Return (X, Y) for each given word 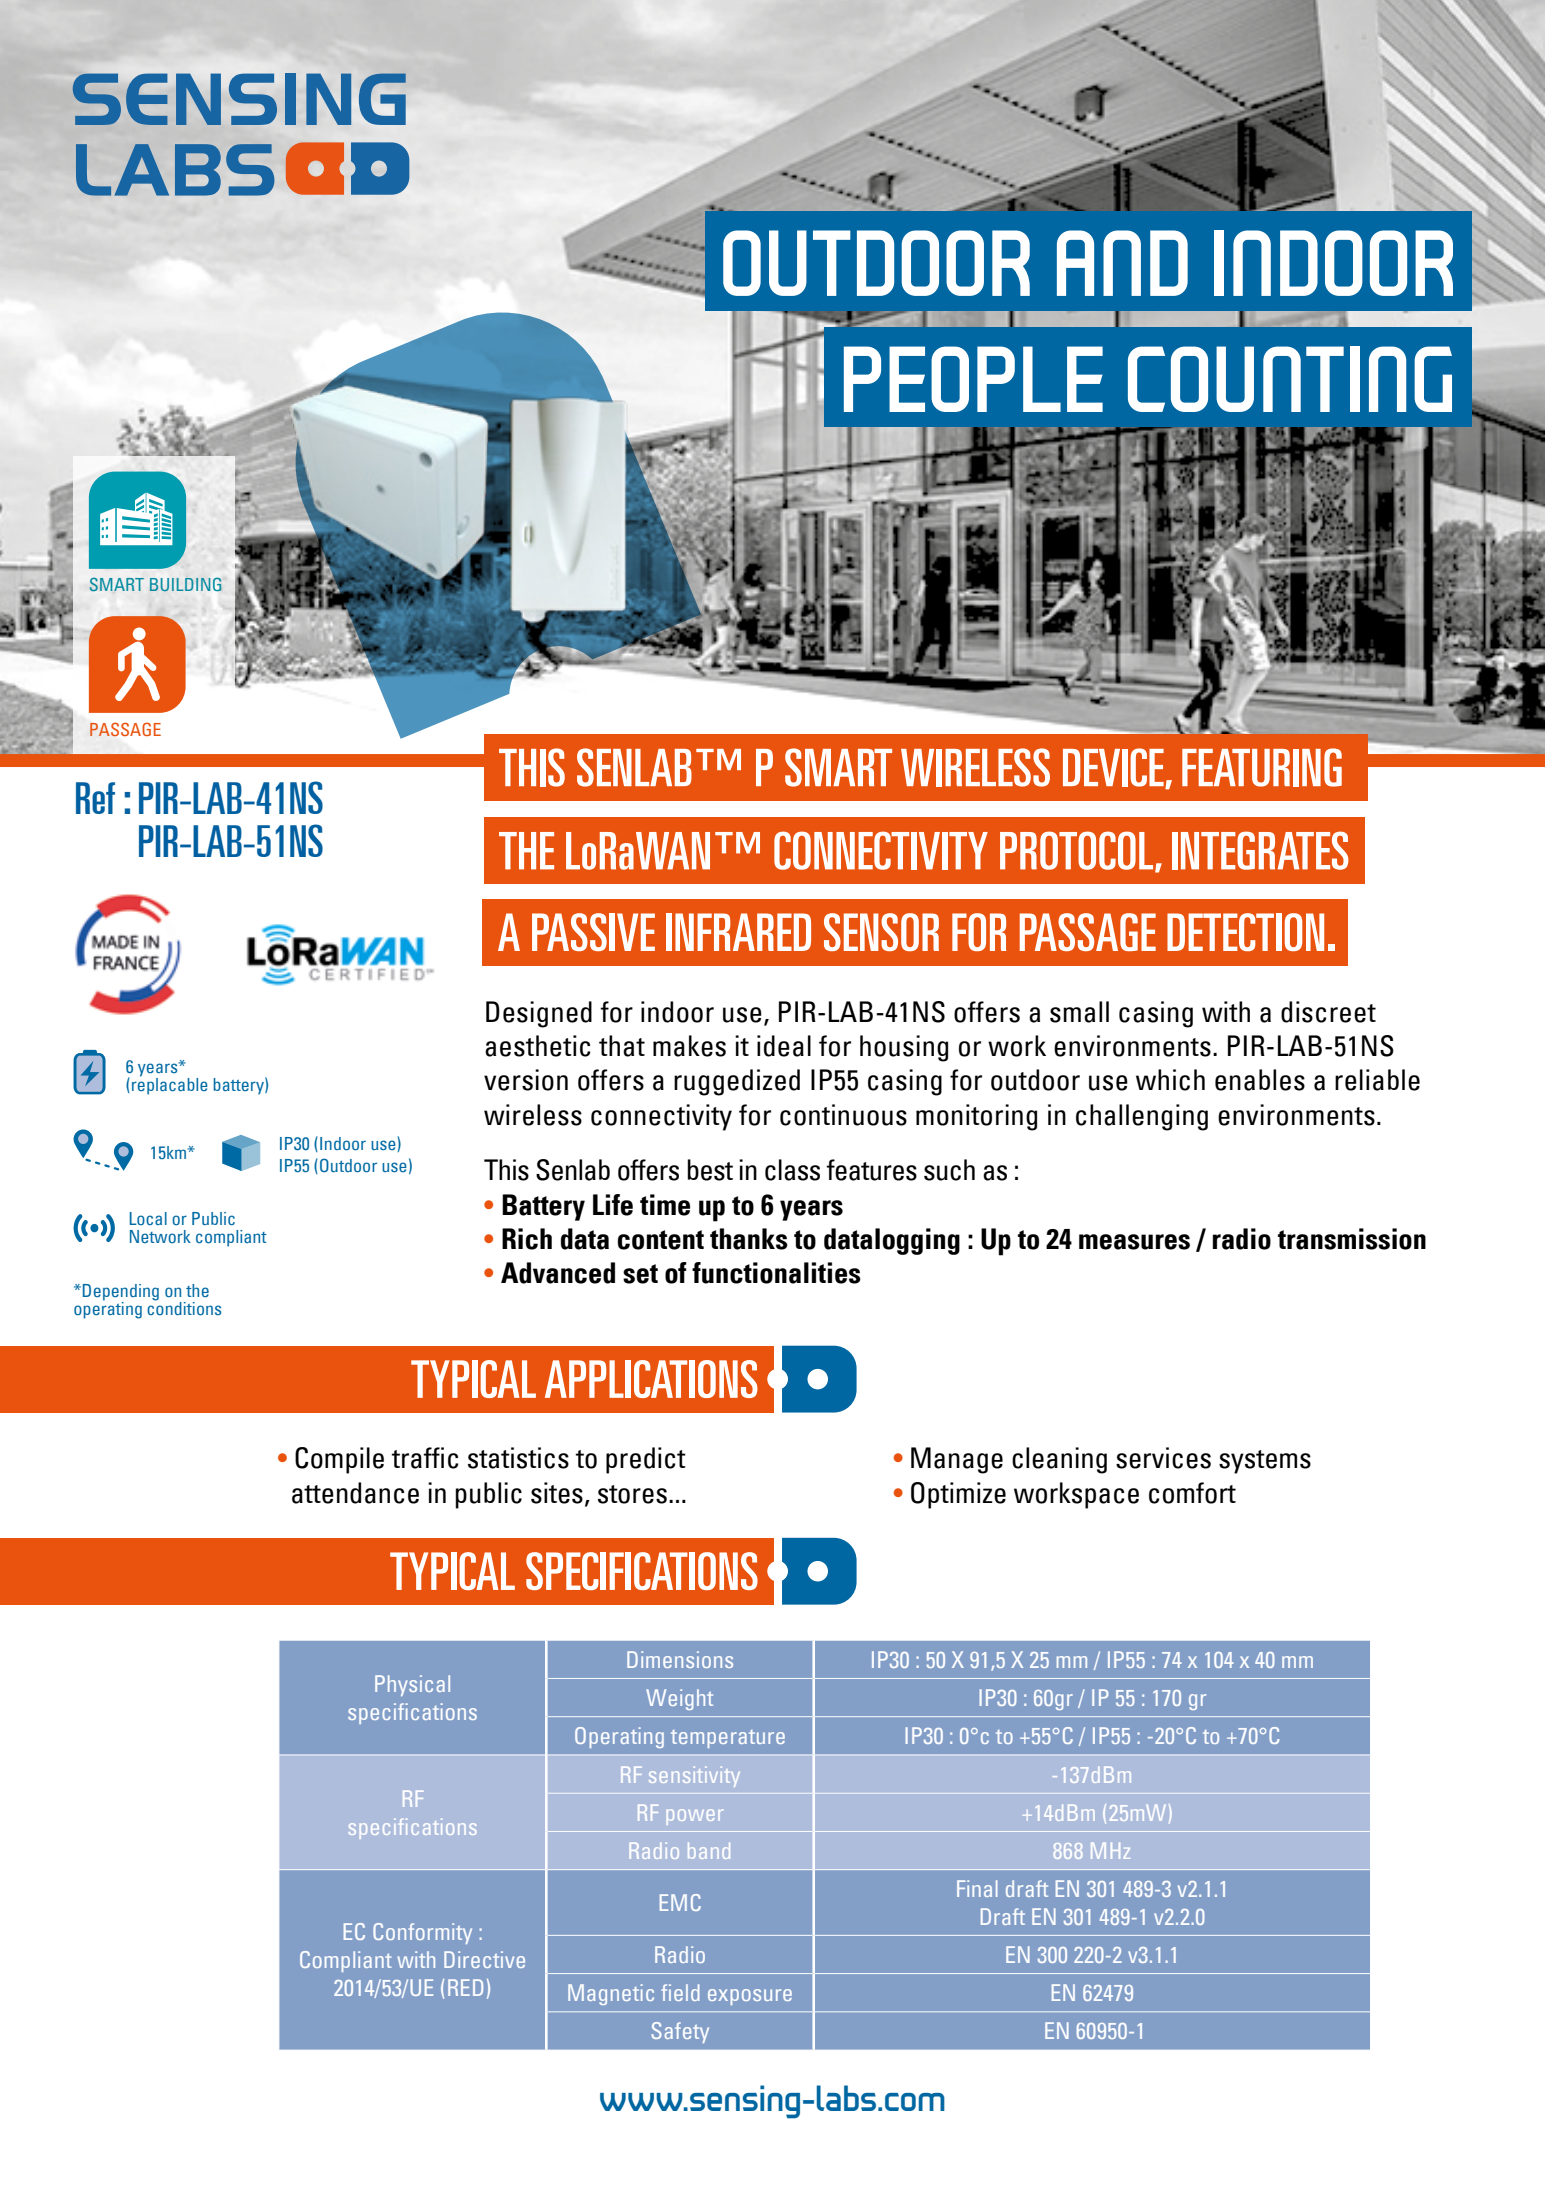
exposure (750, 1997)
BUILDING (186, 584)
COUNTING (1290, 379)
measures (1134, 1242)
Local (148, 1218)
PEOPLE (973, 379)
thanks (749, 1239)
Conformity (422, 1933)
